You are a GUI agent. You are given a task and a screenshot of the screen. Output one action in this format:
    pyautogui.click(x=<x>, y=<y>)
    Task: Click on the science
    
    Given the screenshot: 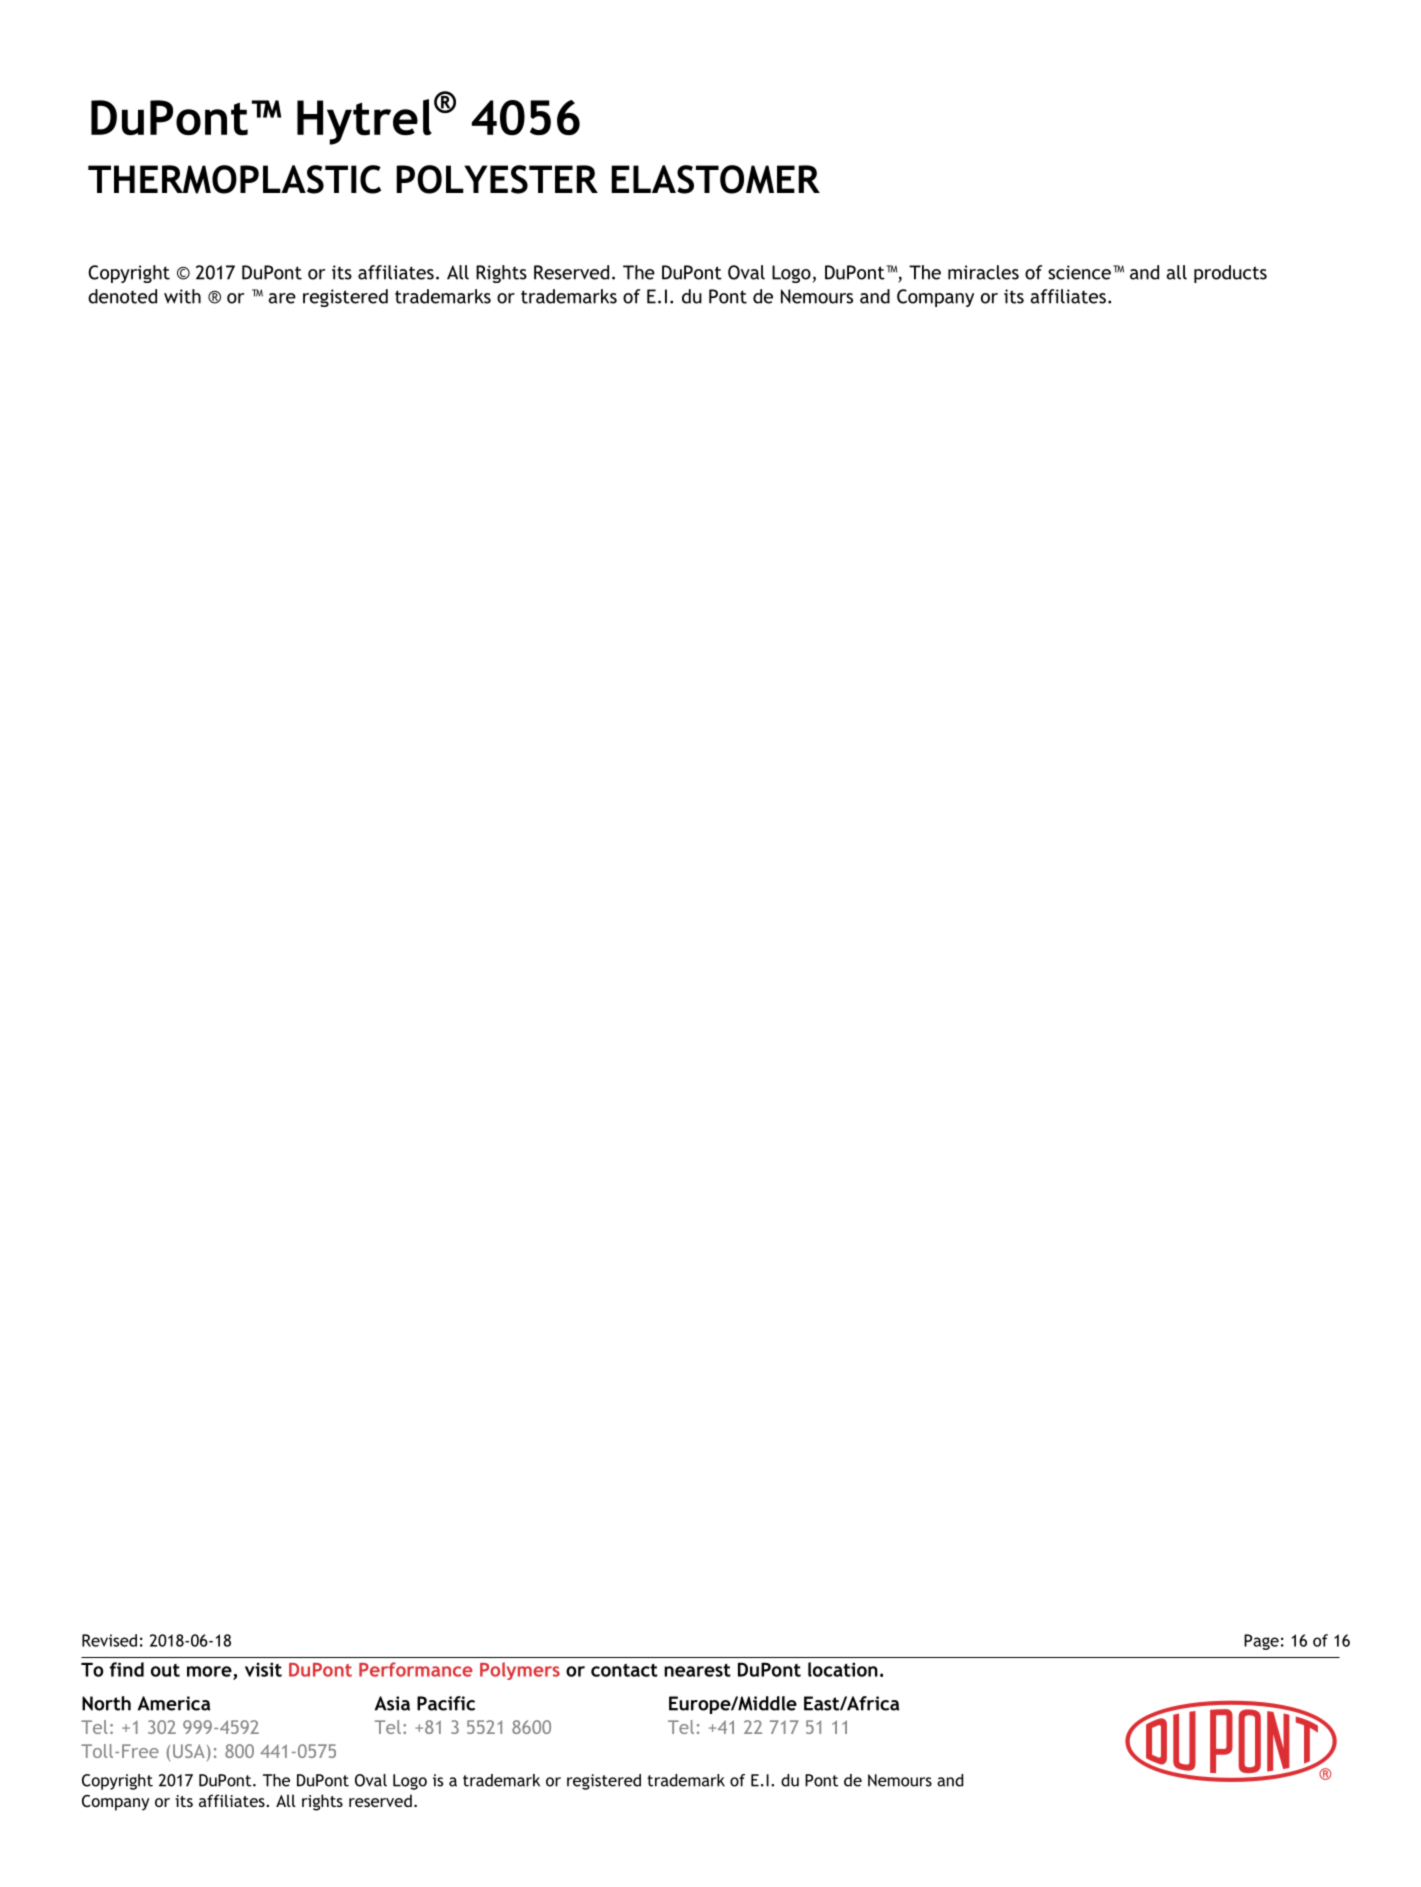 What is the action you would take?
    pyautogui.click(x=1079, y=272)
